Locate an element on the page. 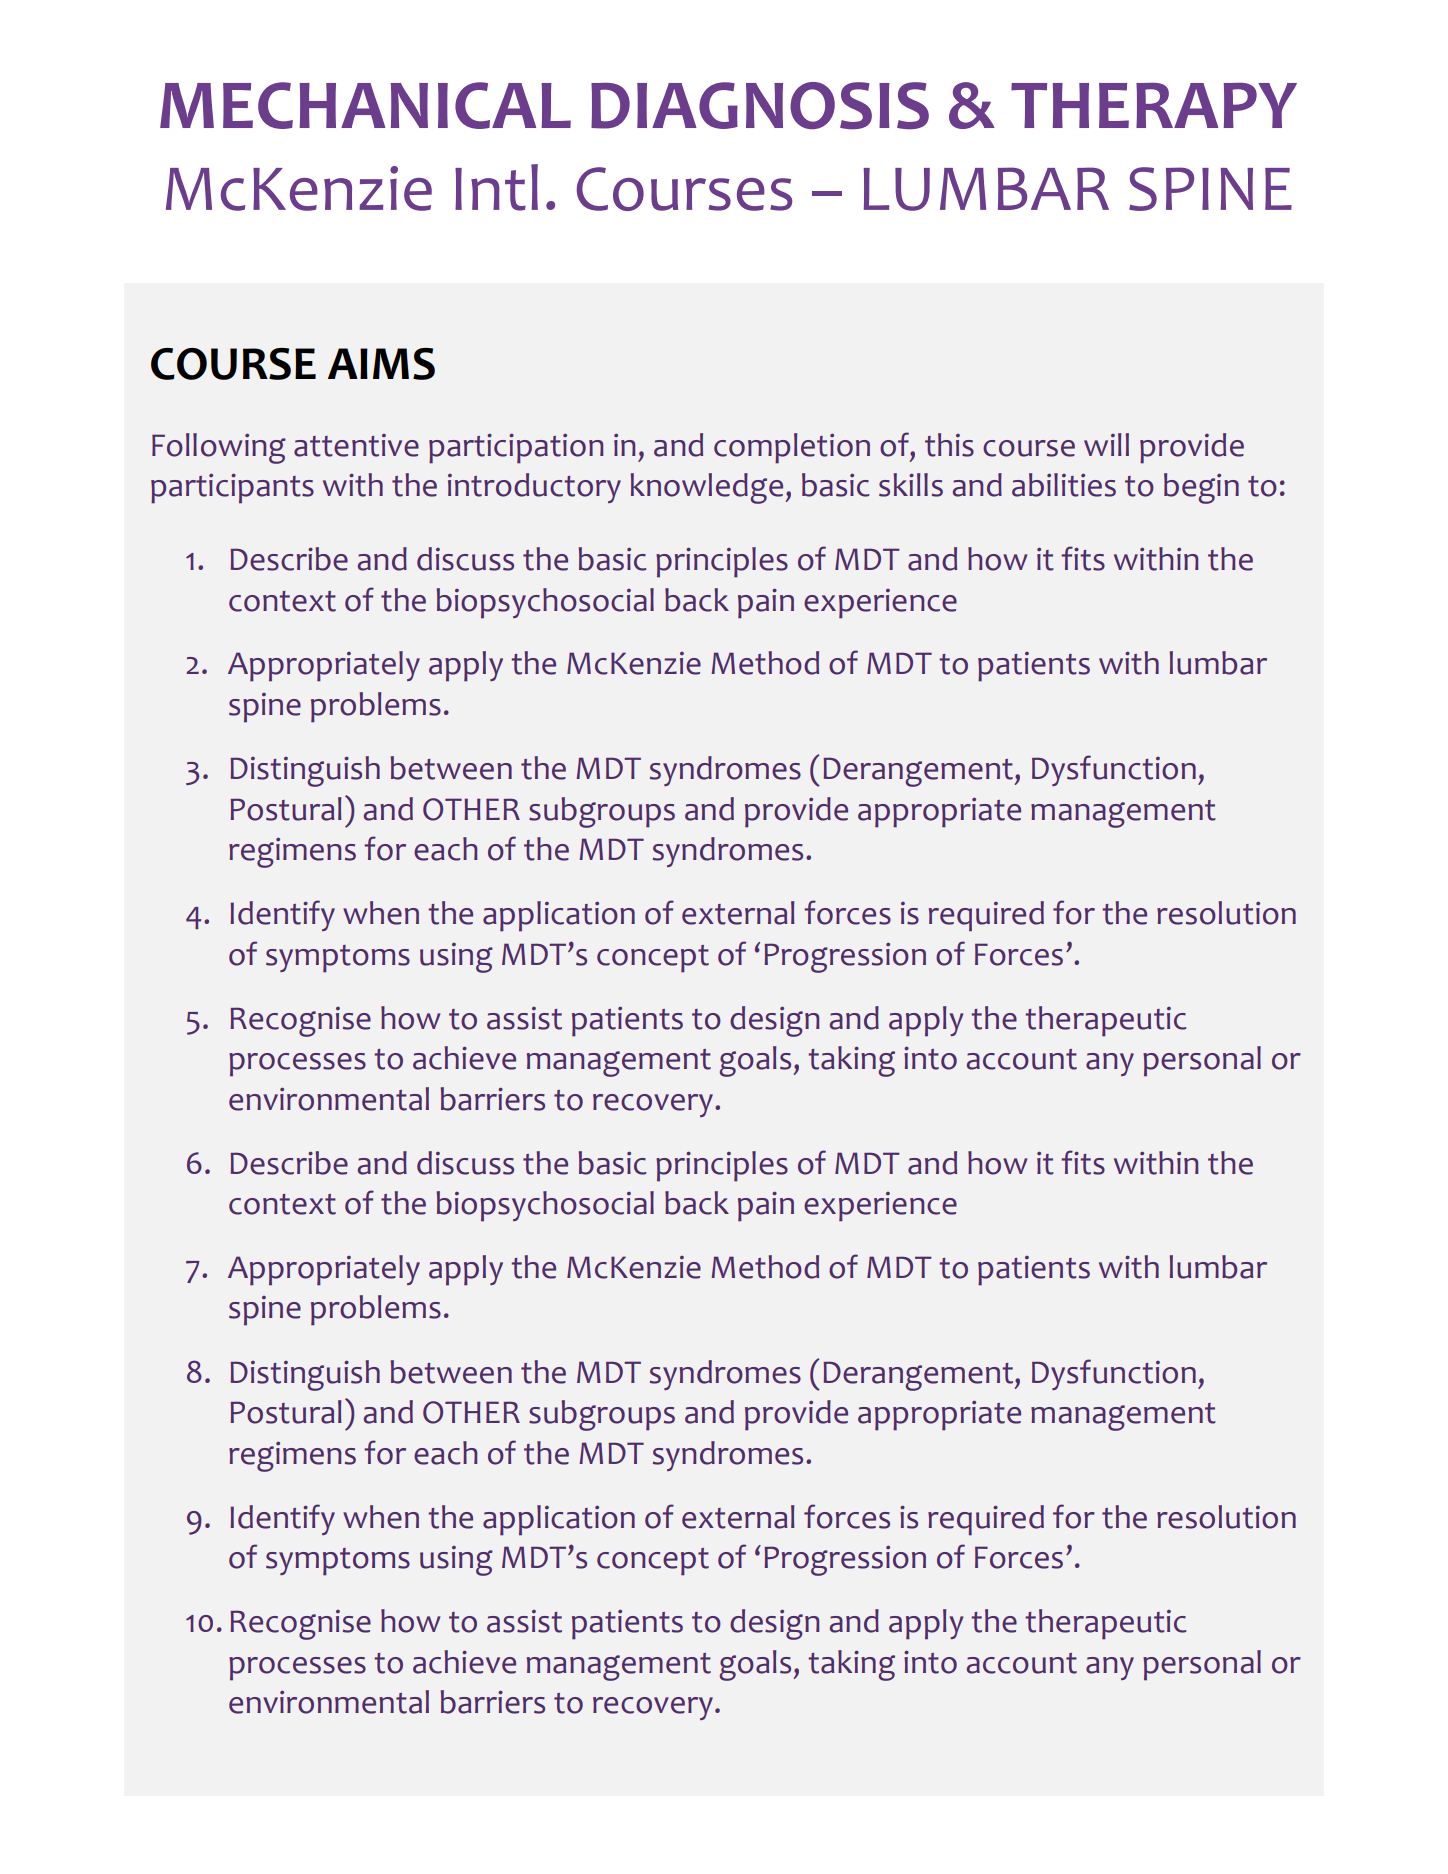 This document has width=1448, height=1874. attentive is located at coordinates (356, 445).
